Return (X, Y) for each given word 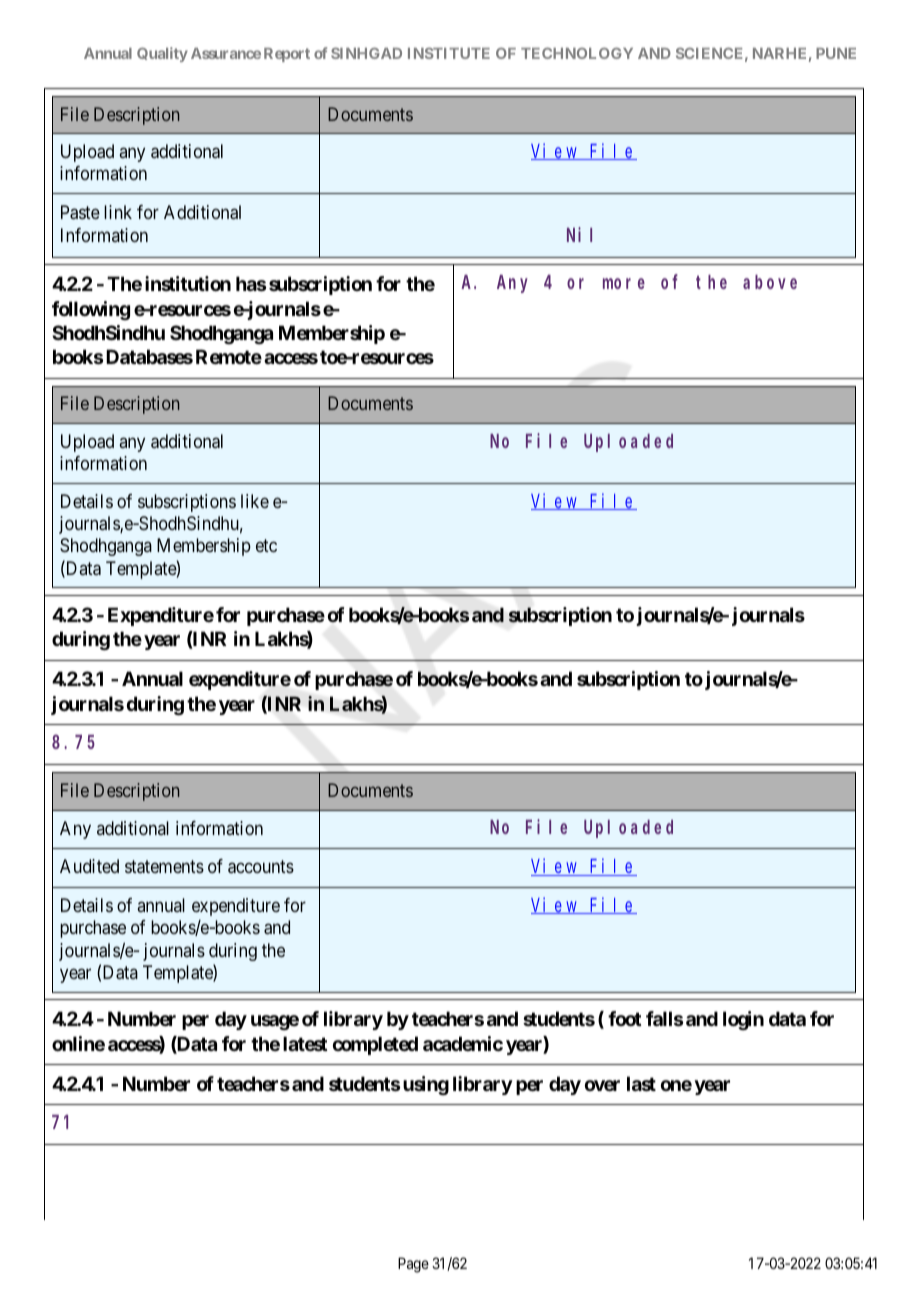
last (641, 1083)
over (602, 1085)
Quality (162, 54)
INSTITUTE (449, 53)
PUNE (836, 53)
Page (413, 1265)
